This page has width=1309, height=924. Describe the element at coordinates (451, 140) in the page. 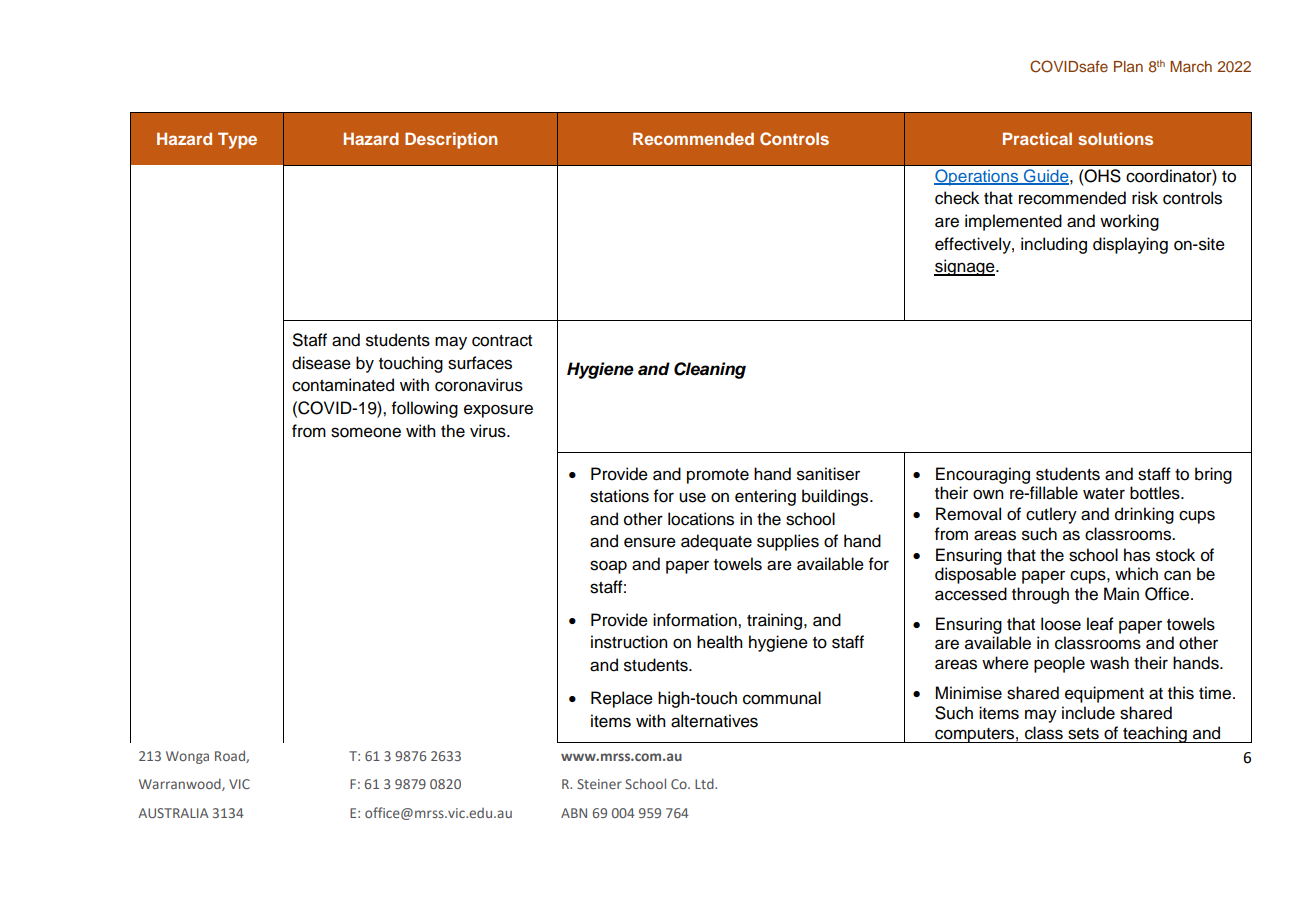

I see `Description` at that location.
